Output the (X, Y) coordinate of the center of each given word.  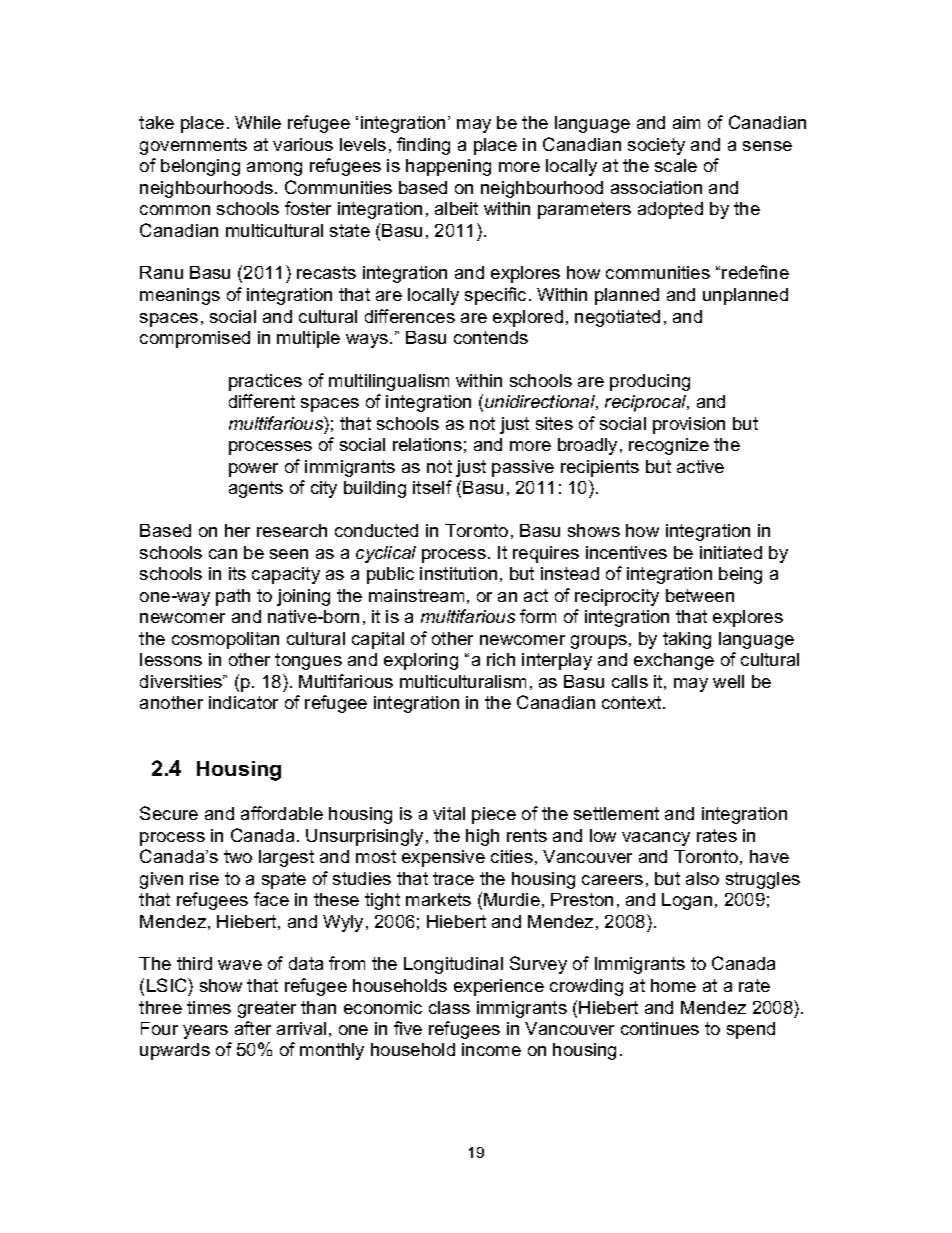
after (253, 1028)
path (233, 597)
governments (193, 146)
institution (458, 573)
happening (448, 167)
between (700, 595)
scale (676, 165)
